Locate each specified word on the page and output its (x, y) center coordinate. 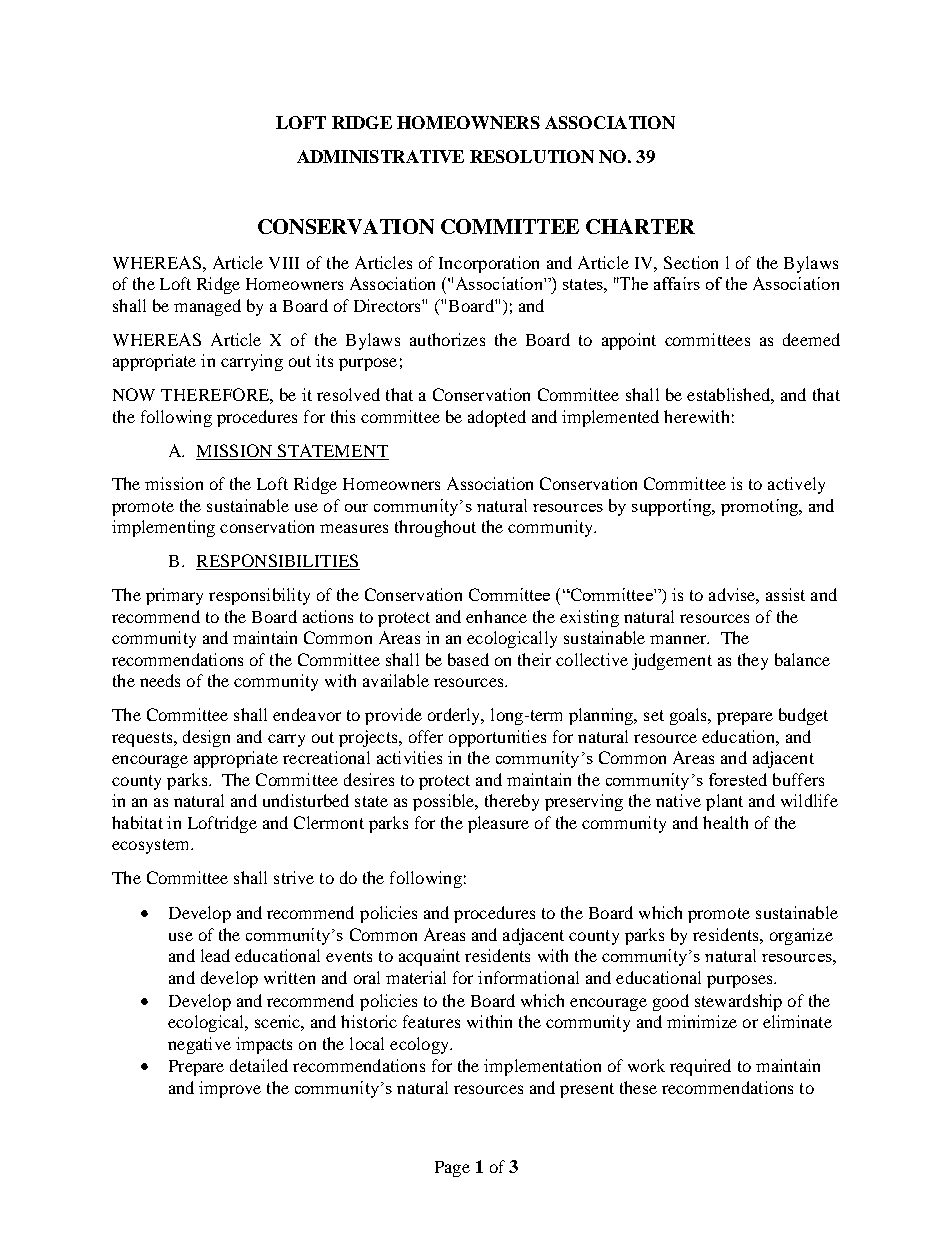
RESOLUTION (532, 156)
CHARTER (640, 226)
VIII (284, 263)
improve (230, 1089)
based (468, 659)
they (753, 661)
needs (160, 680)
